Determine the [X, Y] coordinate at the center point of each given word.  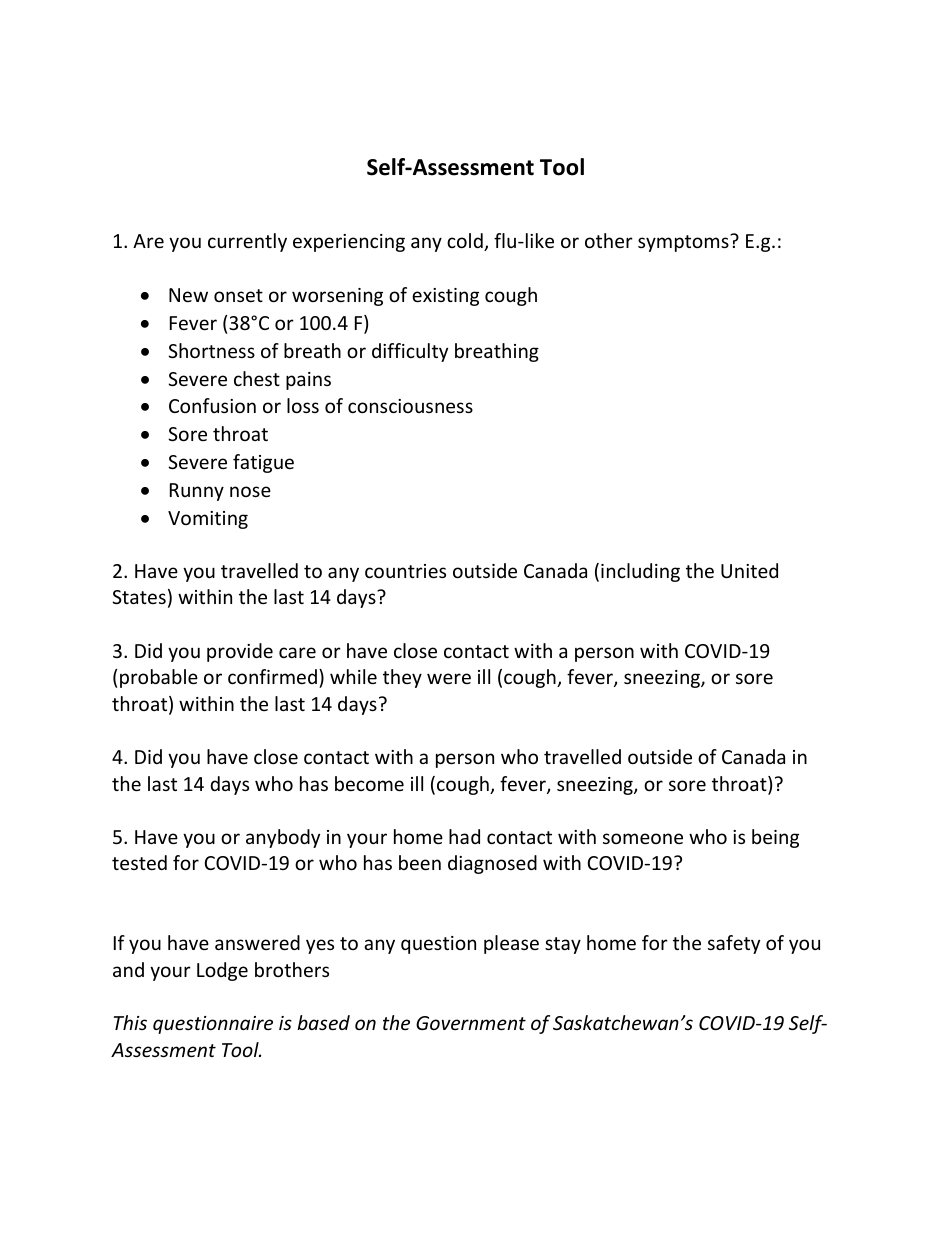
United [749, 570]
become [369, 783]
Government [471, 1023]
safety [734, 944]
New [188, 295]
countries [405, 571]
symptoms [684, 243]
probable [159, 678]
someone [643, 838]
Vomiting [208, 520]
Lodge [222, 971]
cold [466, 242]
